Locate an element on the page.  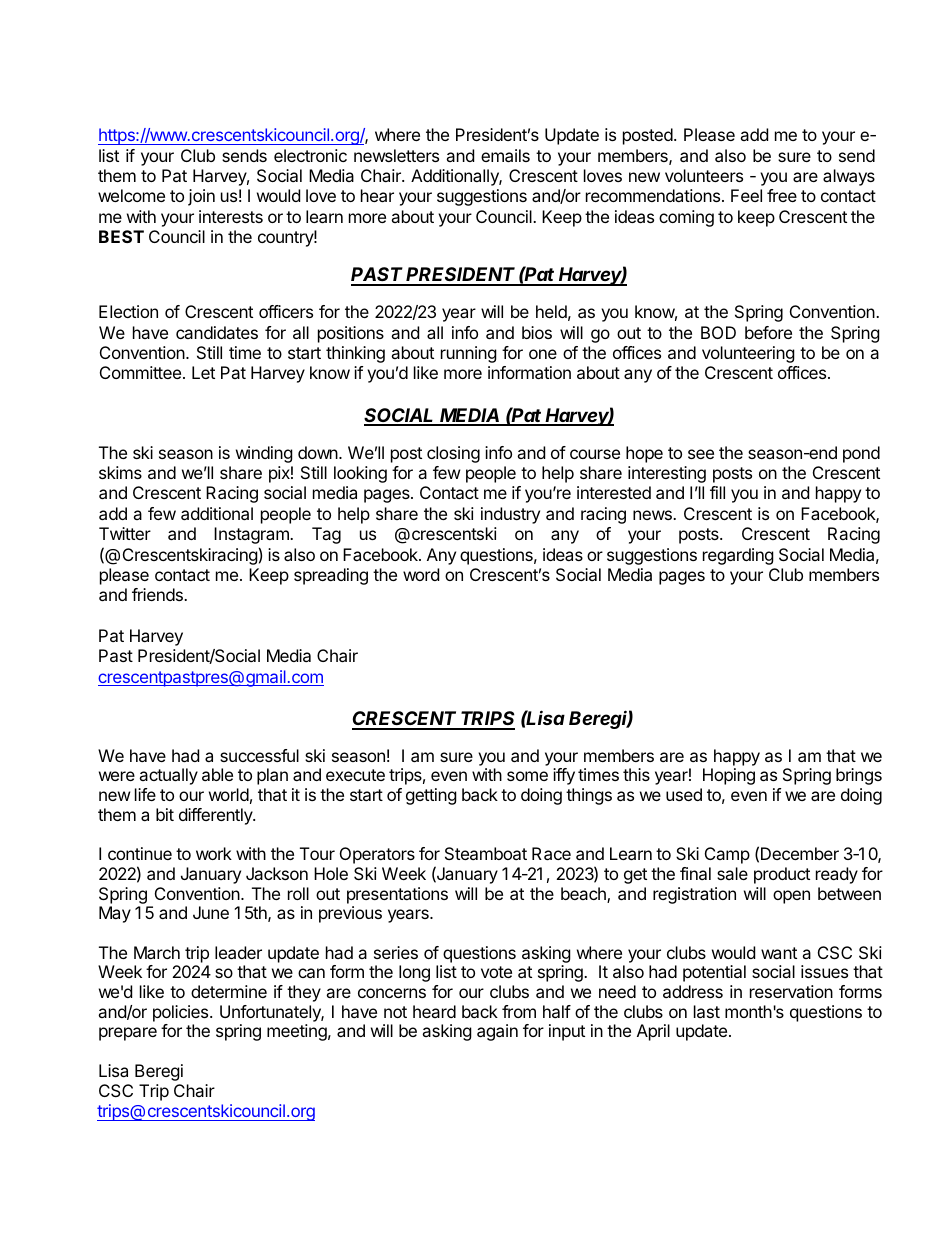
world is located at coordinates (229, 794).
